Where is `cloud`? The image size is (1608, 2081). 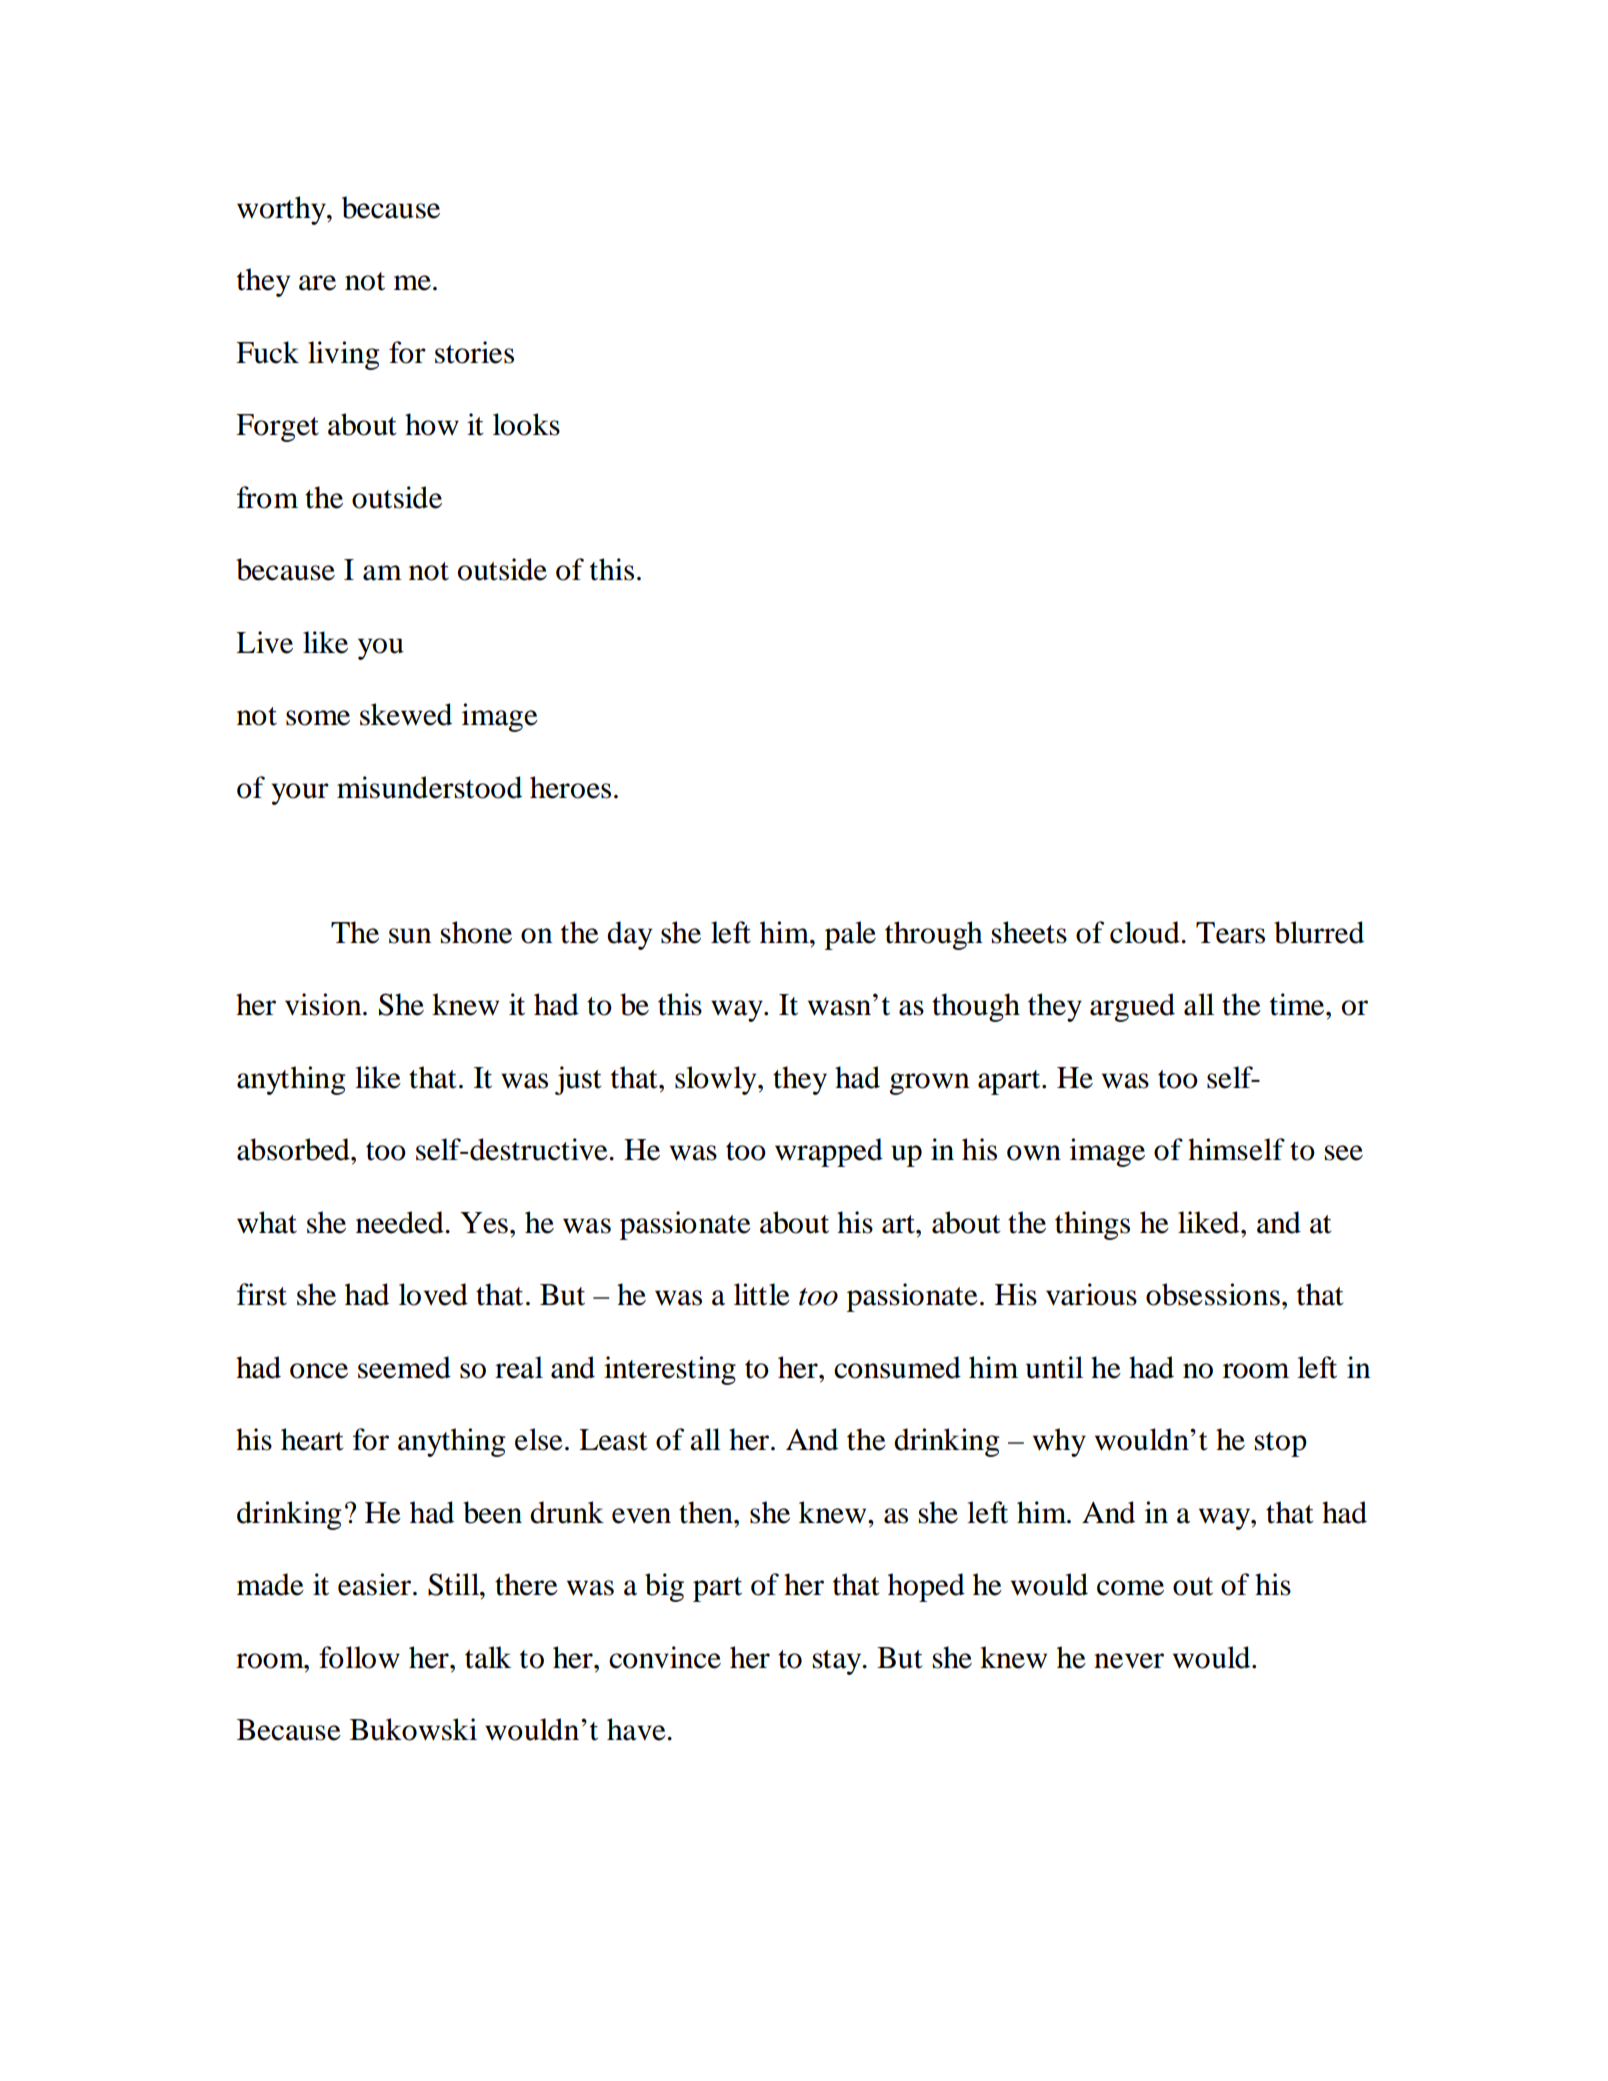 cloud is located at coordinates (1146, 932).
